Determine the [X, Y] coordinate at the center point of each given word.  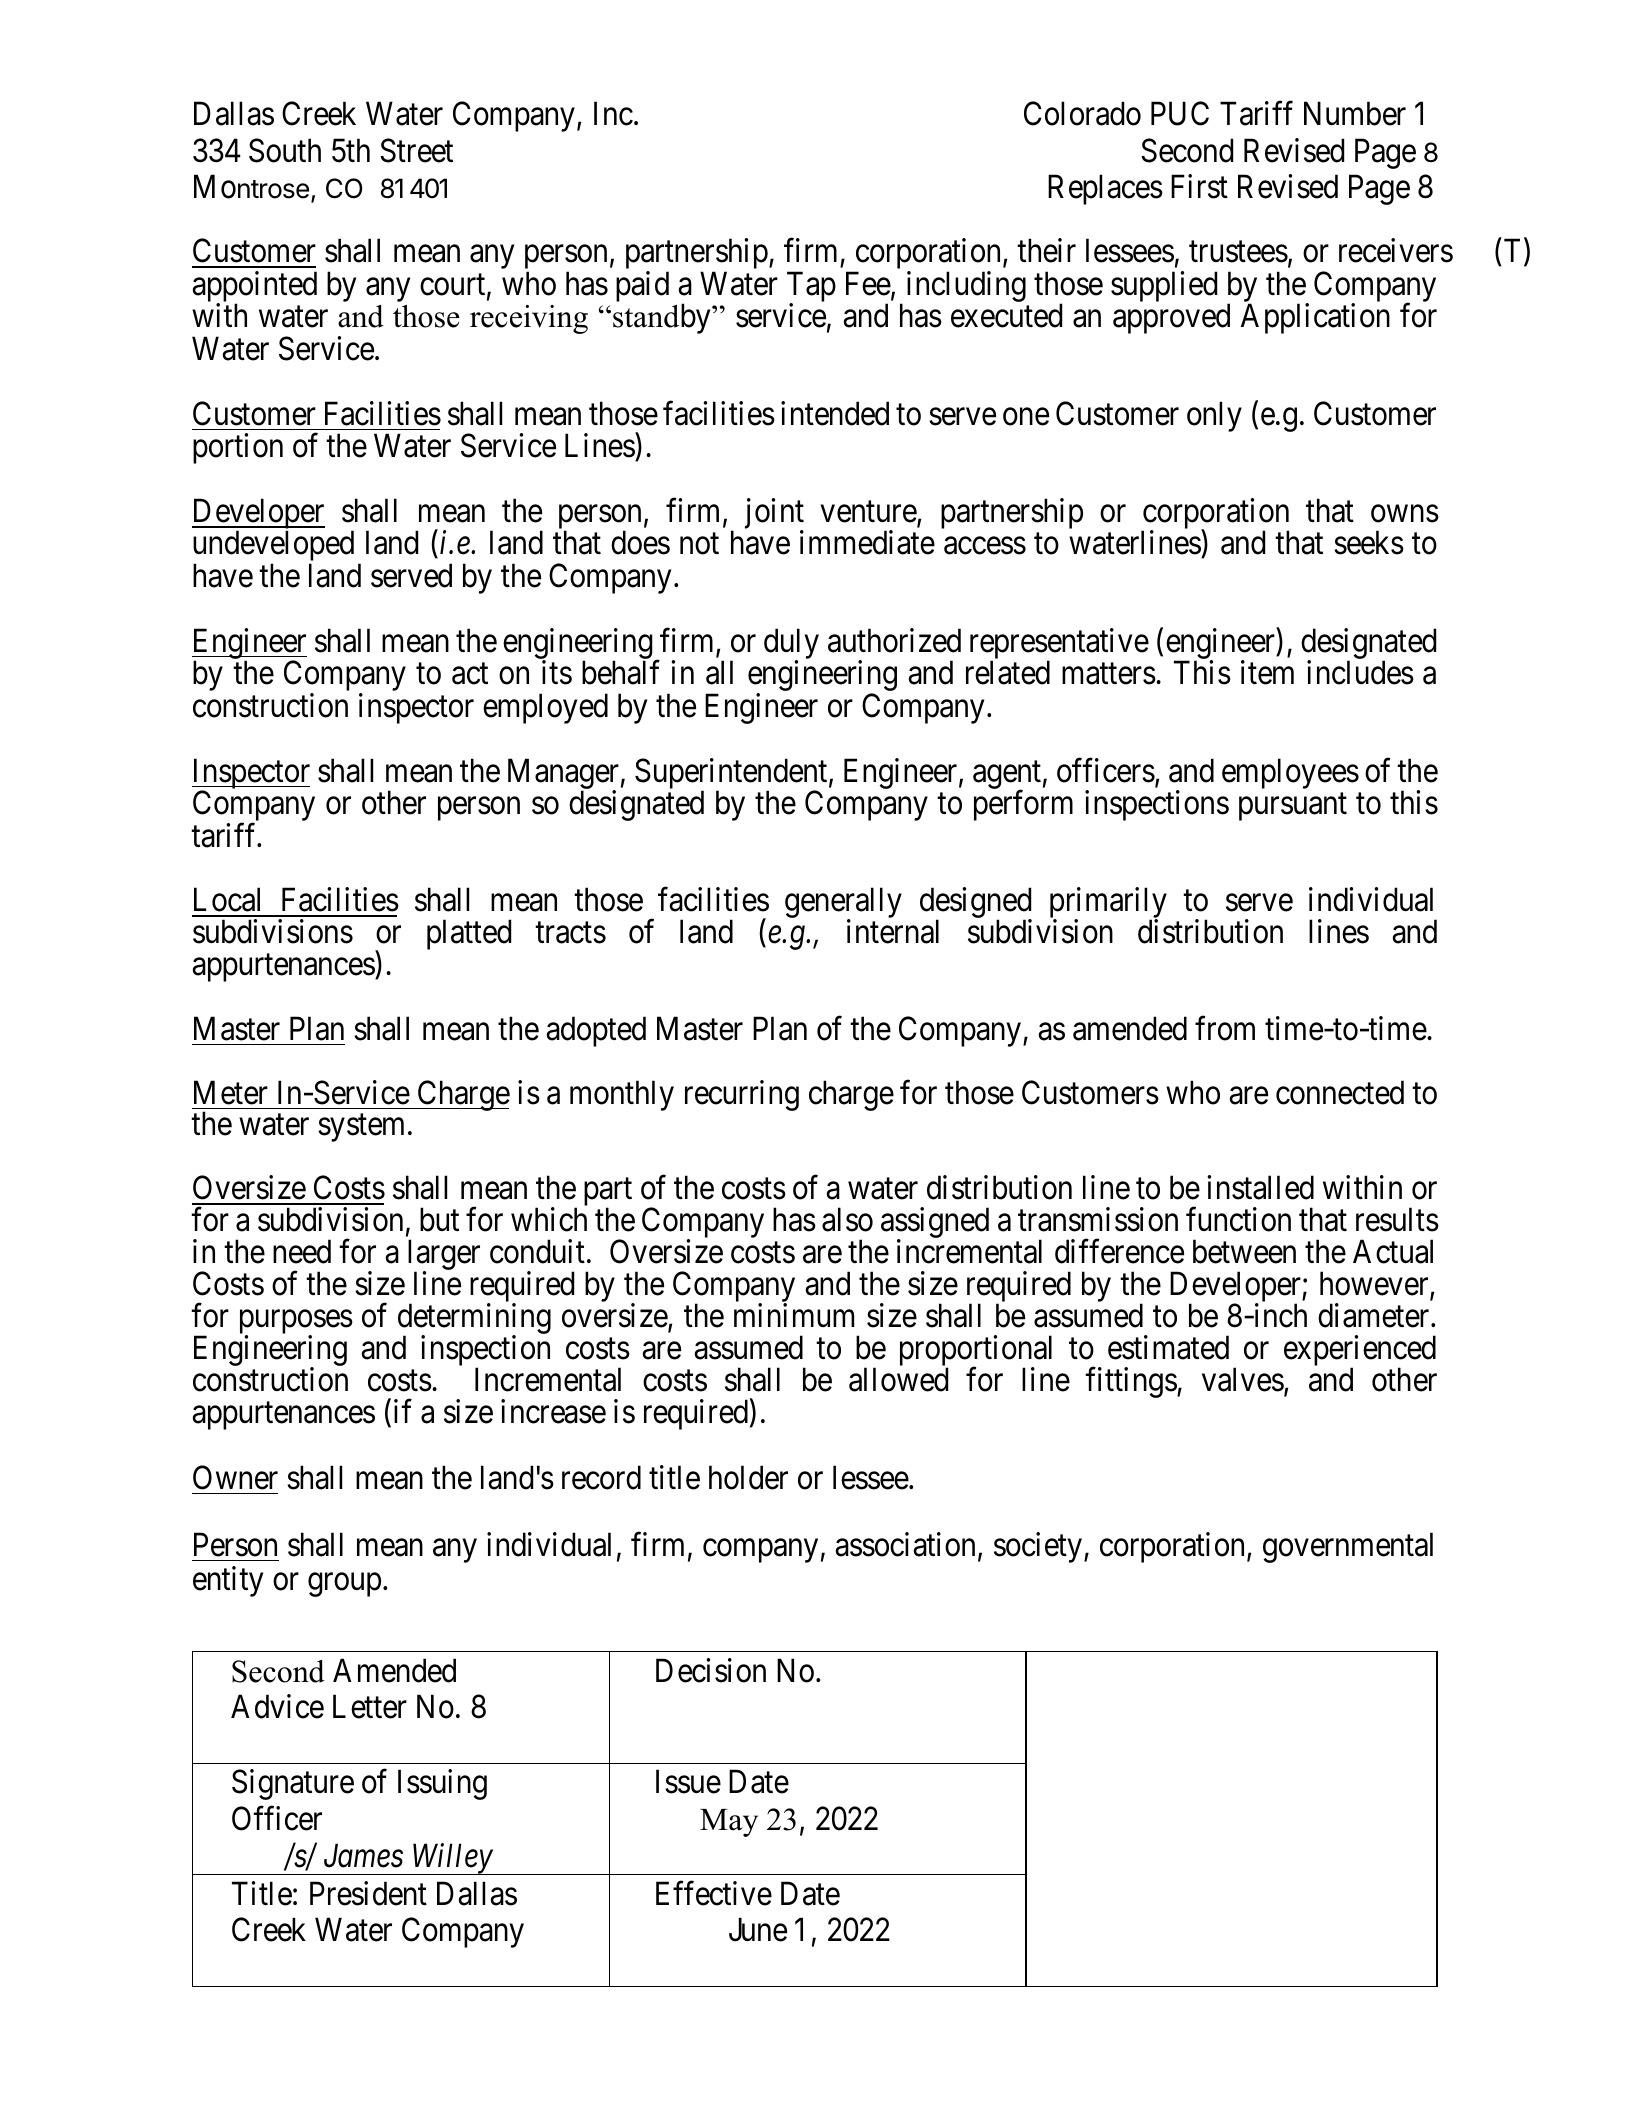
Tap [811, 288]
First [1199, 187]
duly [791, 645]
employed [545, 708]
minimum [794, 1315]
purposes [296, 1323]
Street [416, 150]
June [758, 1930]
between [1244, 1251]
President [368, 1893]
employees [1290, 773]
